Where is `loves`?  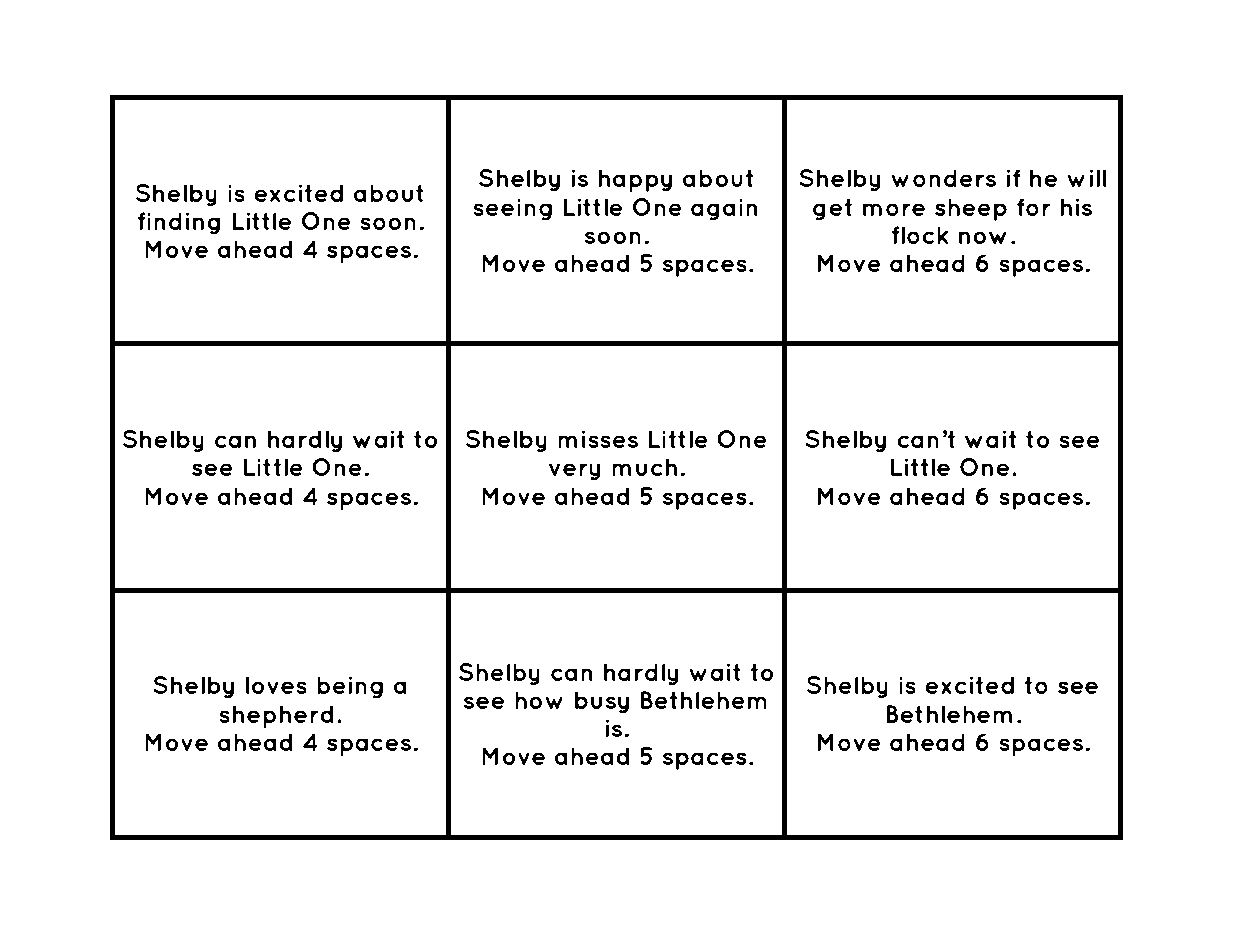
loves is located at coordinates (276, 685).
